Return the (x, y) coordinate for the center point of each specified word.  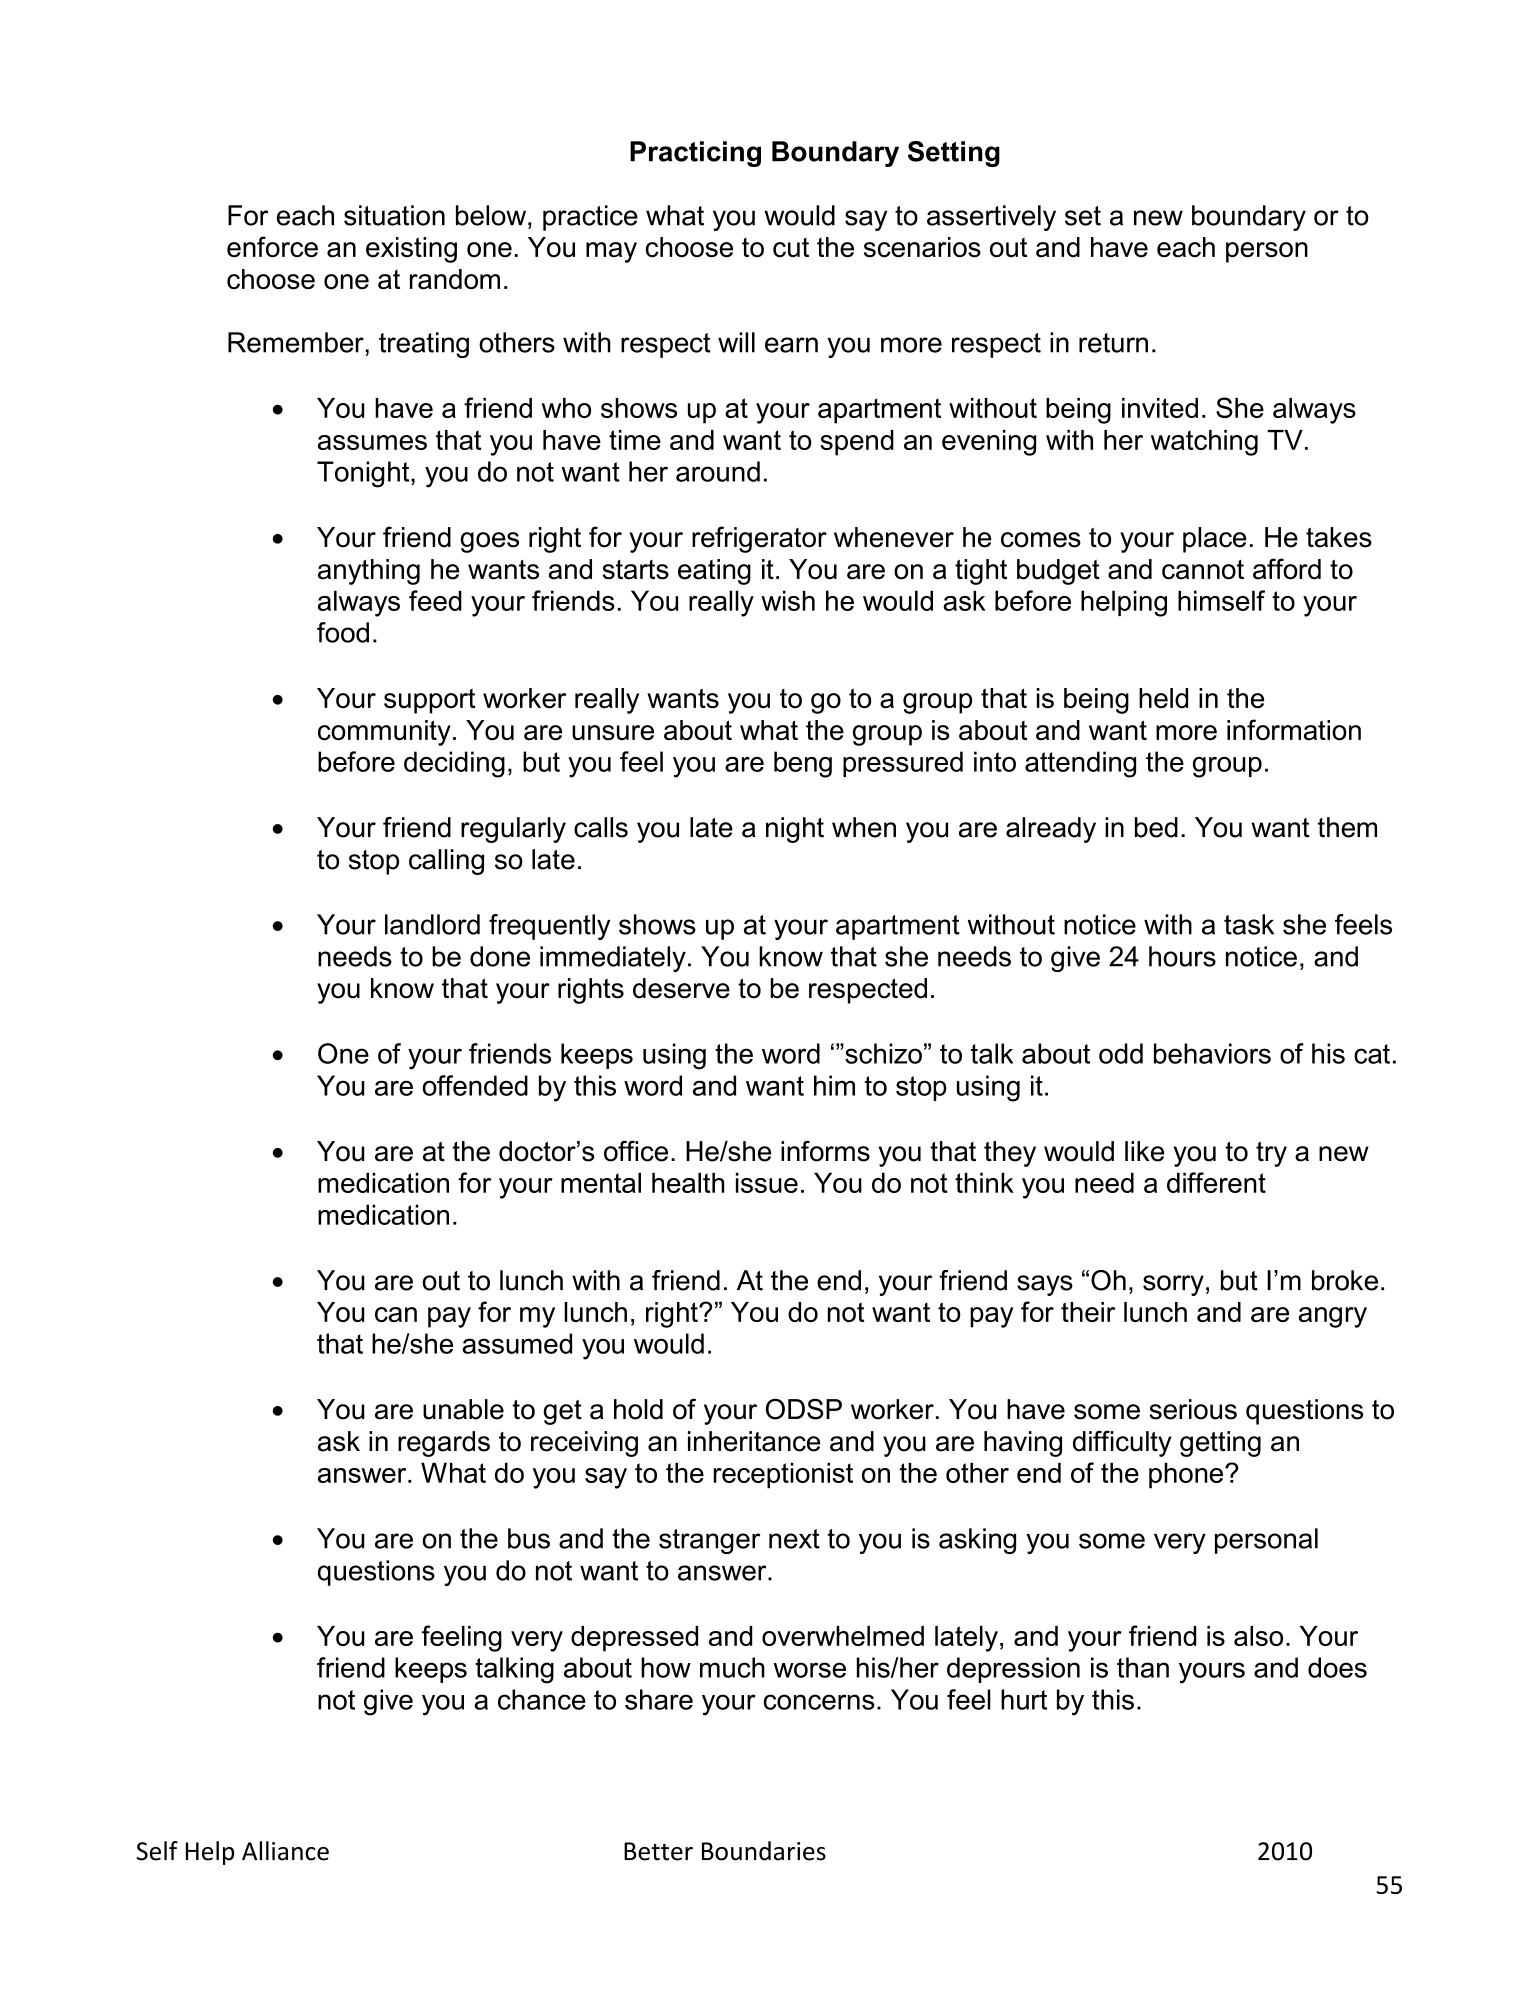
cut (791, 247)
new (1158, 218)
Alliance (285, 1851)
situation (394, 215)
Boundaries (764, 1851)
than (1143, 1667)
